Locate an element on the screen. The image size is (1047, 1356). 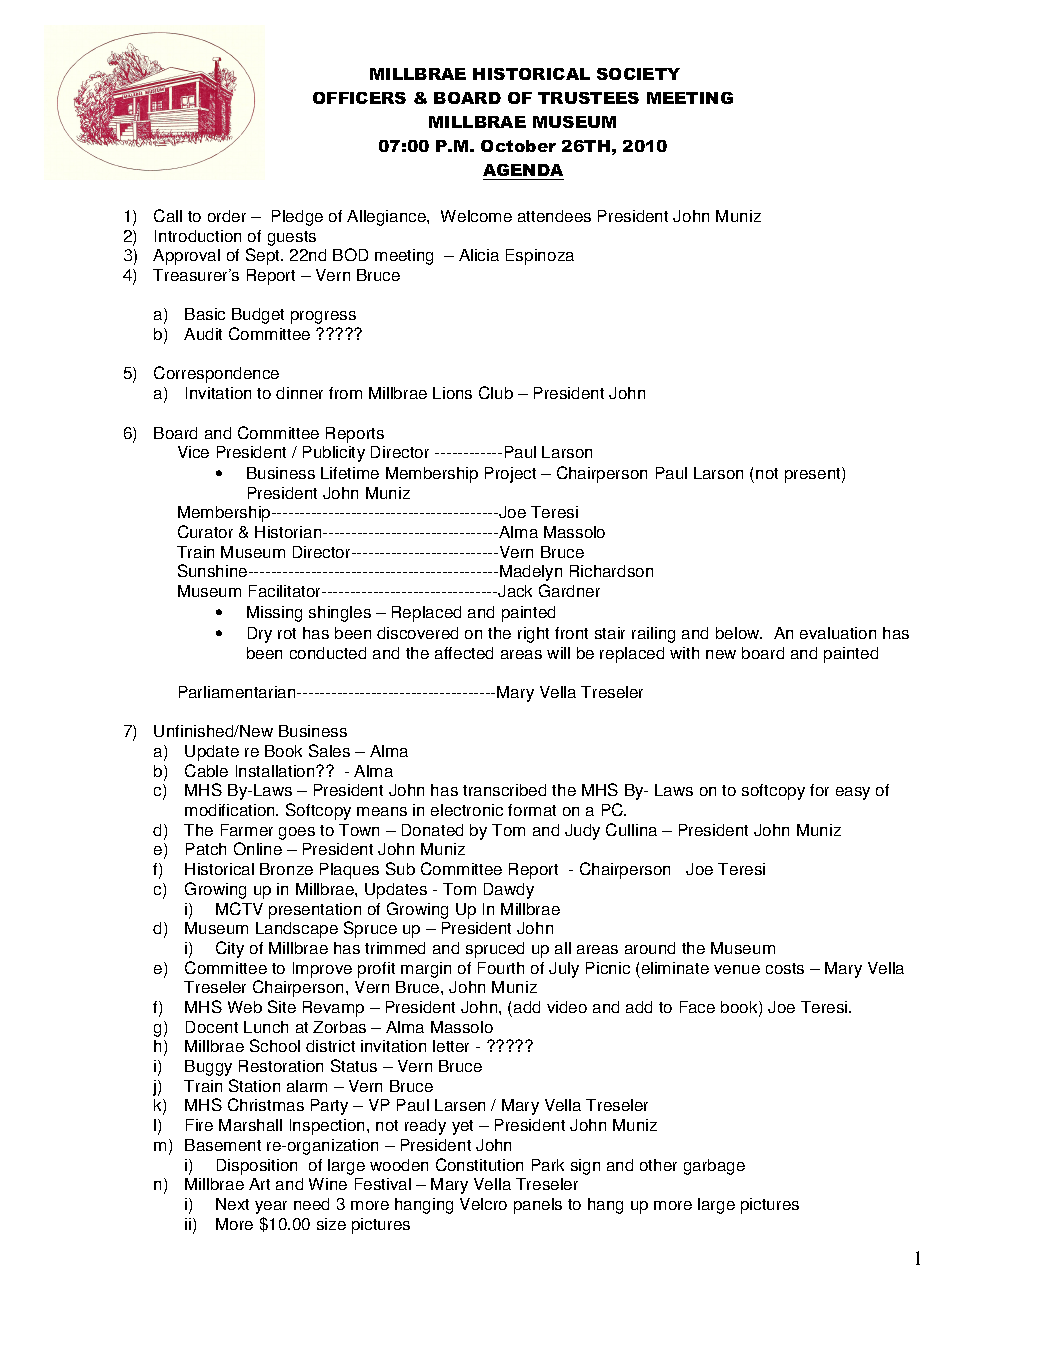
format is located at coordinates (532, 810).
